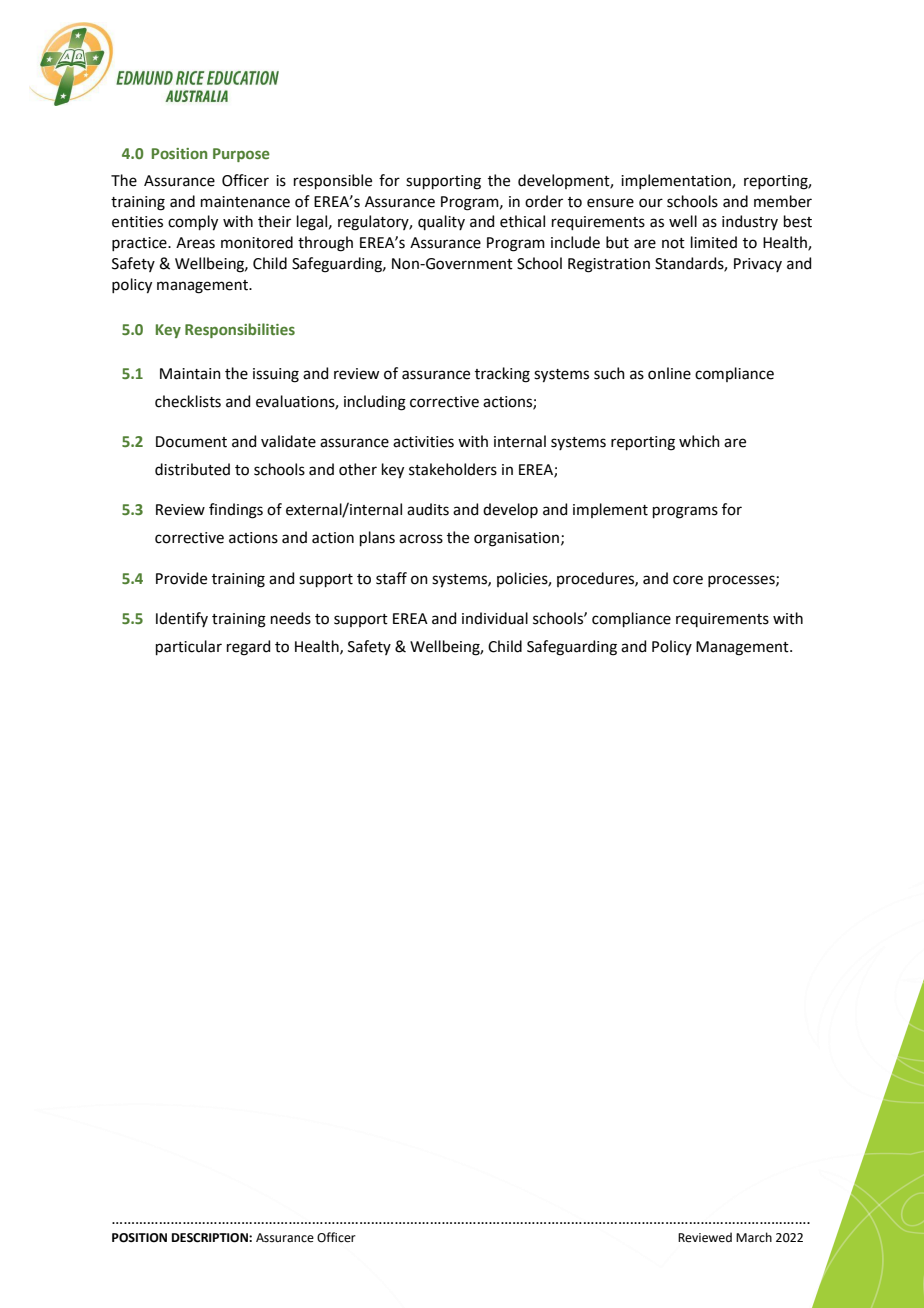 Image resolution: width=924 pixels, height=1308 pixels. What do you see at coordinates (245, 202) in the screenshot?
I see `maintenance` at bounding box center [245, 202].
